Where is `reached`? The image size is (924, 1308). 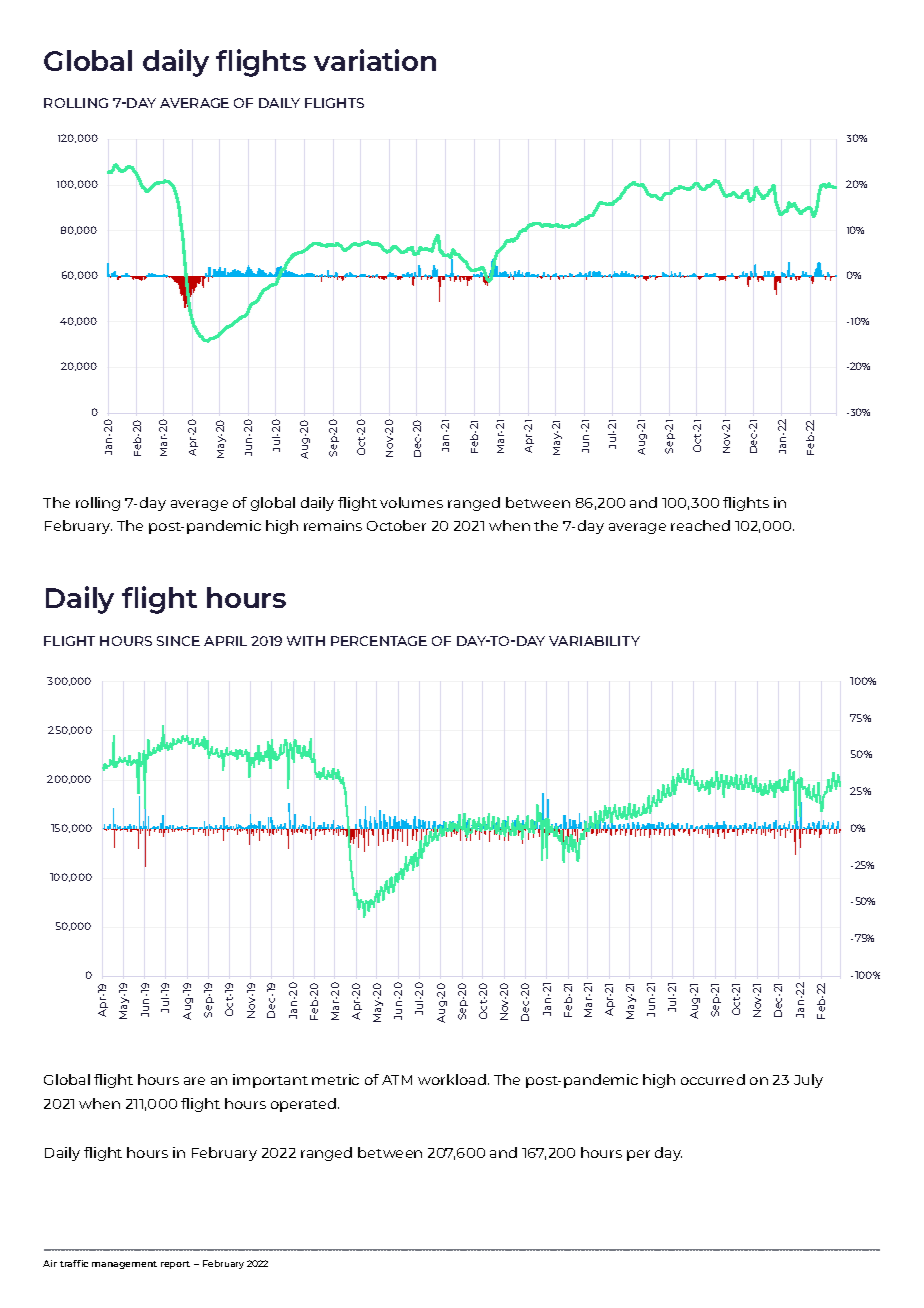 reached is located at coordinates (700, 525).
